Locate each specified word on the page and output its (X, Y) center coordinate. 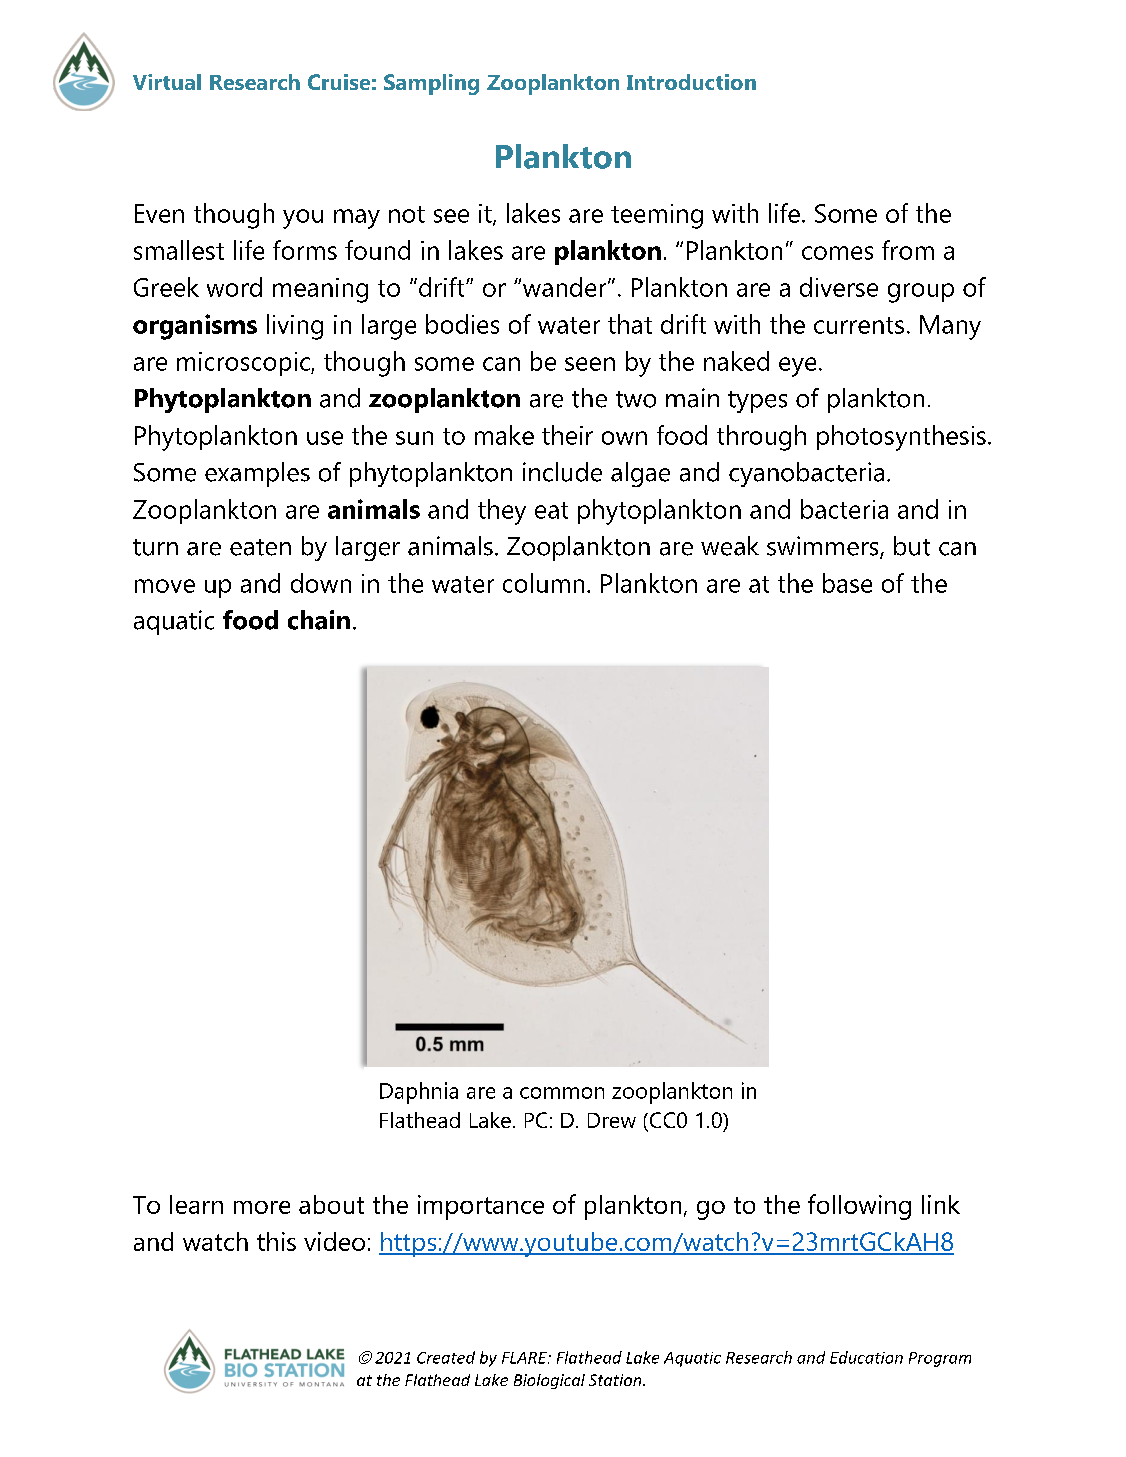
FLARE (525, 1358)
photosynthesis (901, 438)
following (859, 1207)
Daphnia (419, 1093)
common (562, 1093)
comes (837, 253)
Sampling (431, 84)
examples (257, 474)
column (543, 583)
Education (866, 1357)
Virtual (167, 82)
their (567, 435)
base (847, 583)
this (276, 1241)
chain (319, 620)
